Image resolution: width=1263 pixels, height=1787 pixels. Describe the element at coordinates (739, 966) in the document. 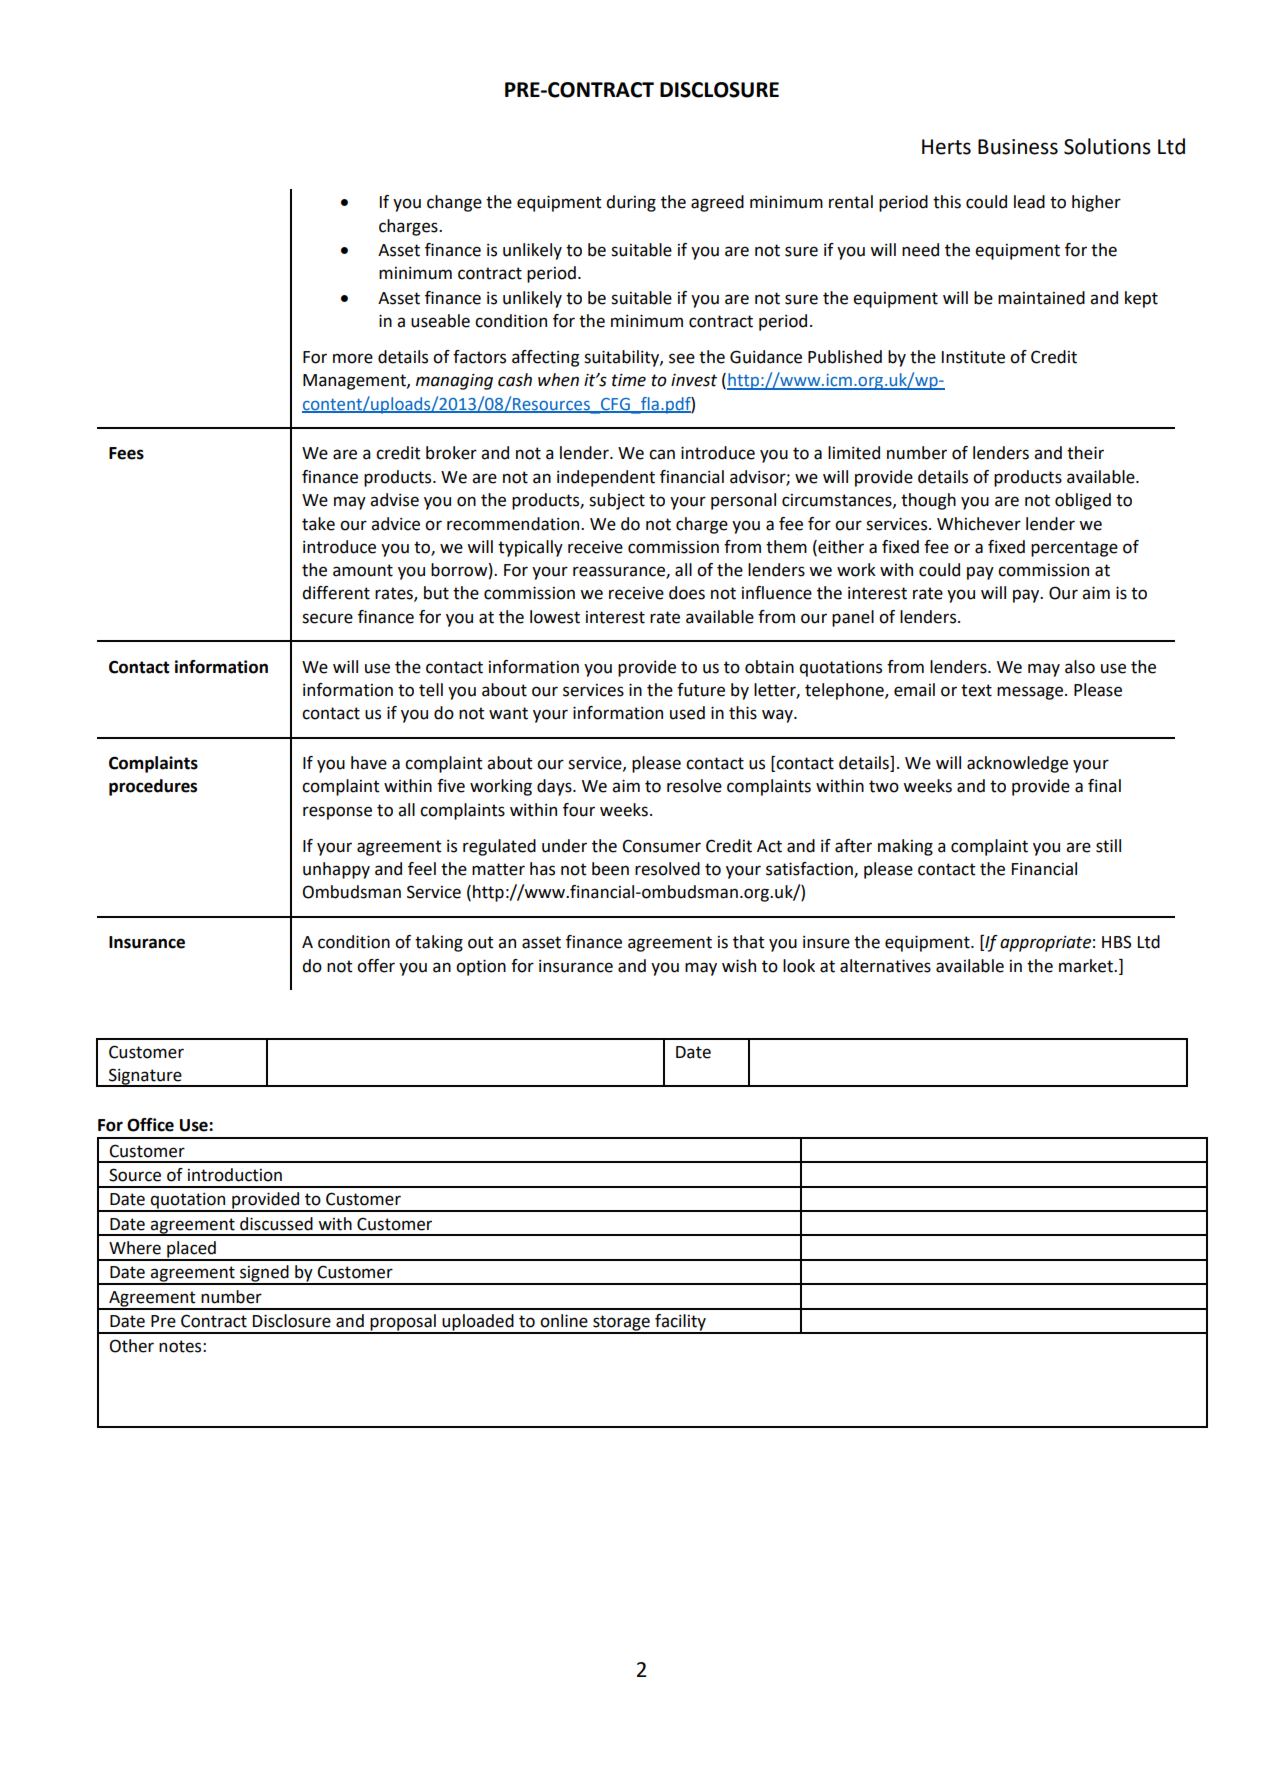

I see `wish` at that location.
